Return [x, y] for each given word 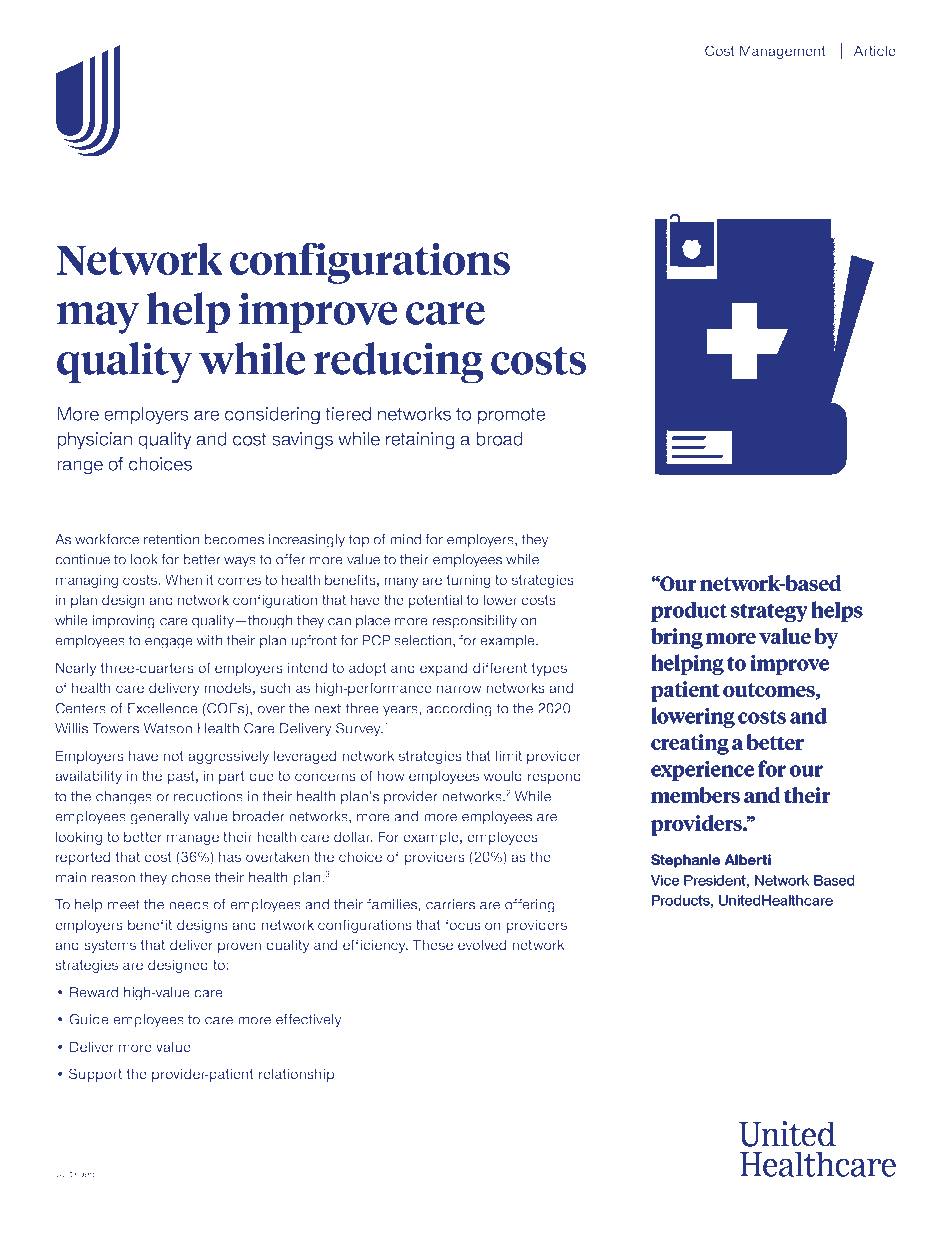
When [183, 579]
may [98, 318]
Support [95, 1075]
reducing [399, 363]
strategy [769, 613]
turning [469, 581]
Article [875, 50]
